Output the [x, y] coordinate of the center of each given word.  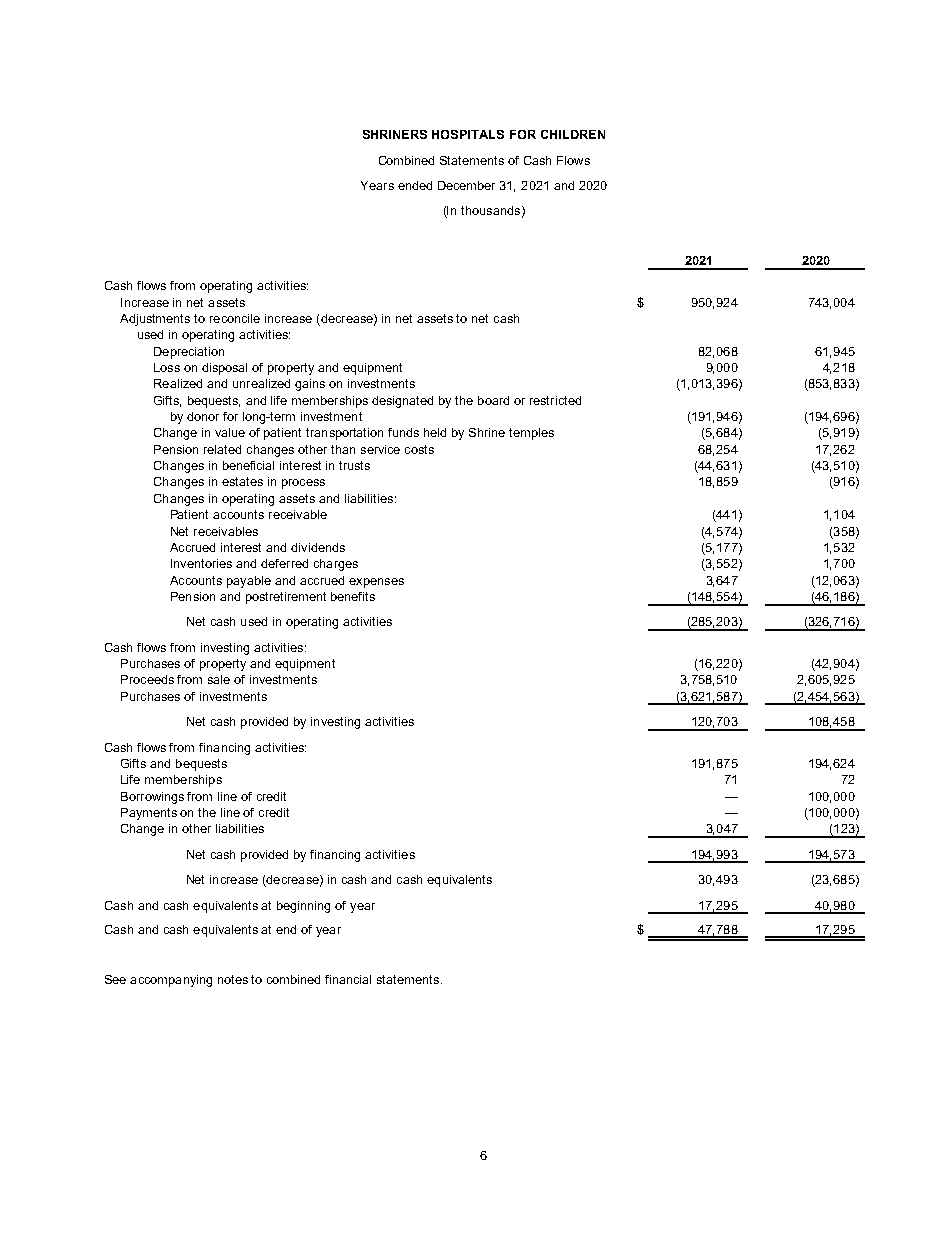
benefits [353, 596]
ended [415, 185]
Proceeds [147, 679]
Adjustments [155, 320]
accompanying [171, 981]
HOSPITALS [468, 134]
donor [203, 416]
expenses [376, 583]
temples [531, 434]
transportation [344, 434]
